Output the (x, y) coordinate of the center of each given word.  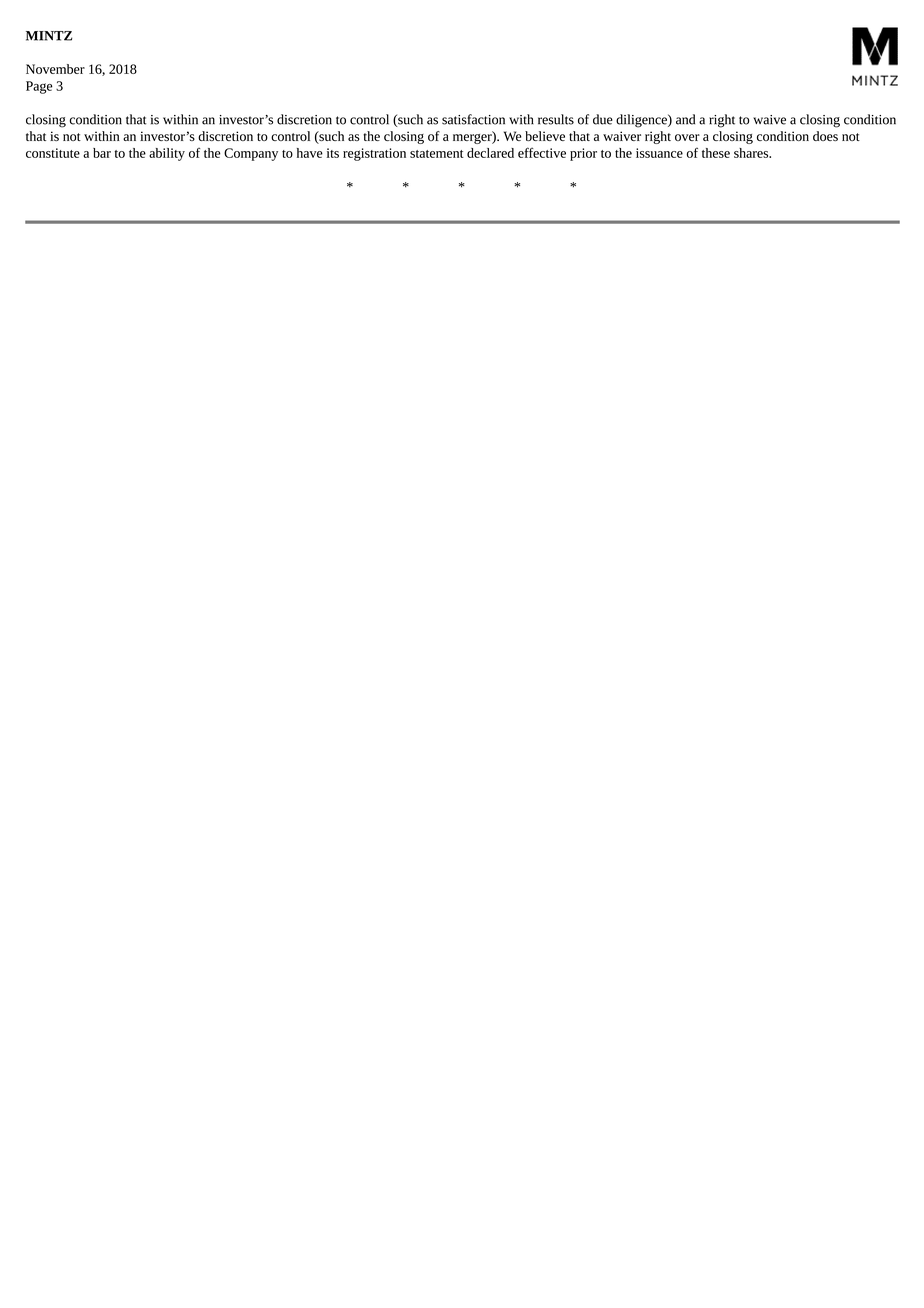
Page (39, 87)
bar (102, 153)
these (716, 153)
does (825, 136)
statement (437, 154)
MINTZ (49, 36)
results (556, 119)
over (687, 137)
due (603, 119)
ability (167, 154)
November (55, 69)
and (685, 119)
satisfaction (473, 119)
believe (545, 136)
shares (752, 153)
